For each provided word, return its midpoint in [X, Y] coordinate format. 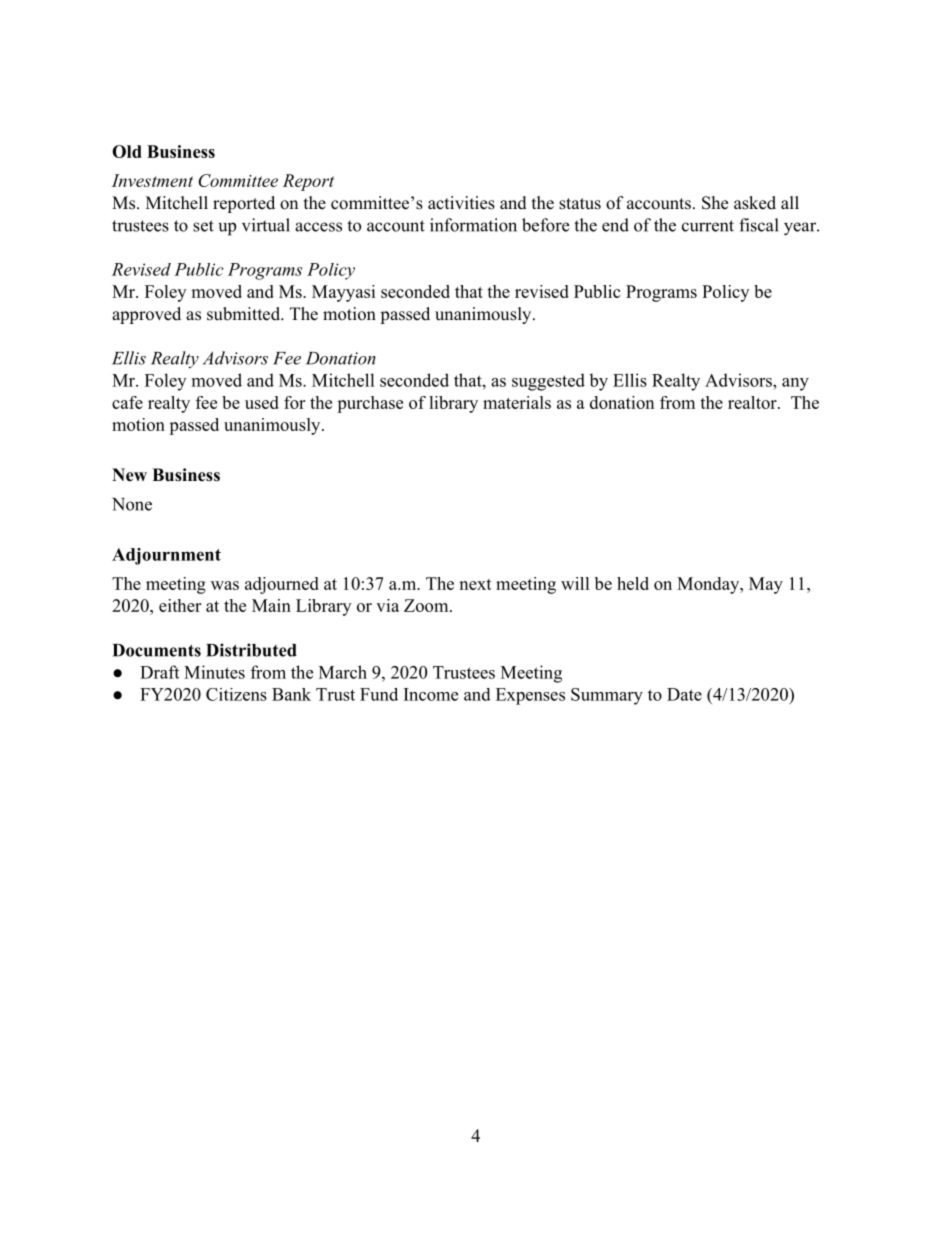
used [262, 402]
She [715, 203]
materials [517, 402]
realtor [752, 402]
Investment [152, 180]
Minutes [214, 672]
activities [461, 203]
